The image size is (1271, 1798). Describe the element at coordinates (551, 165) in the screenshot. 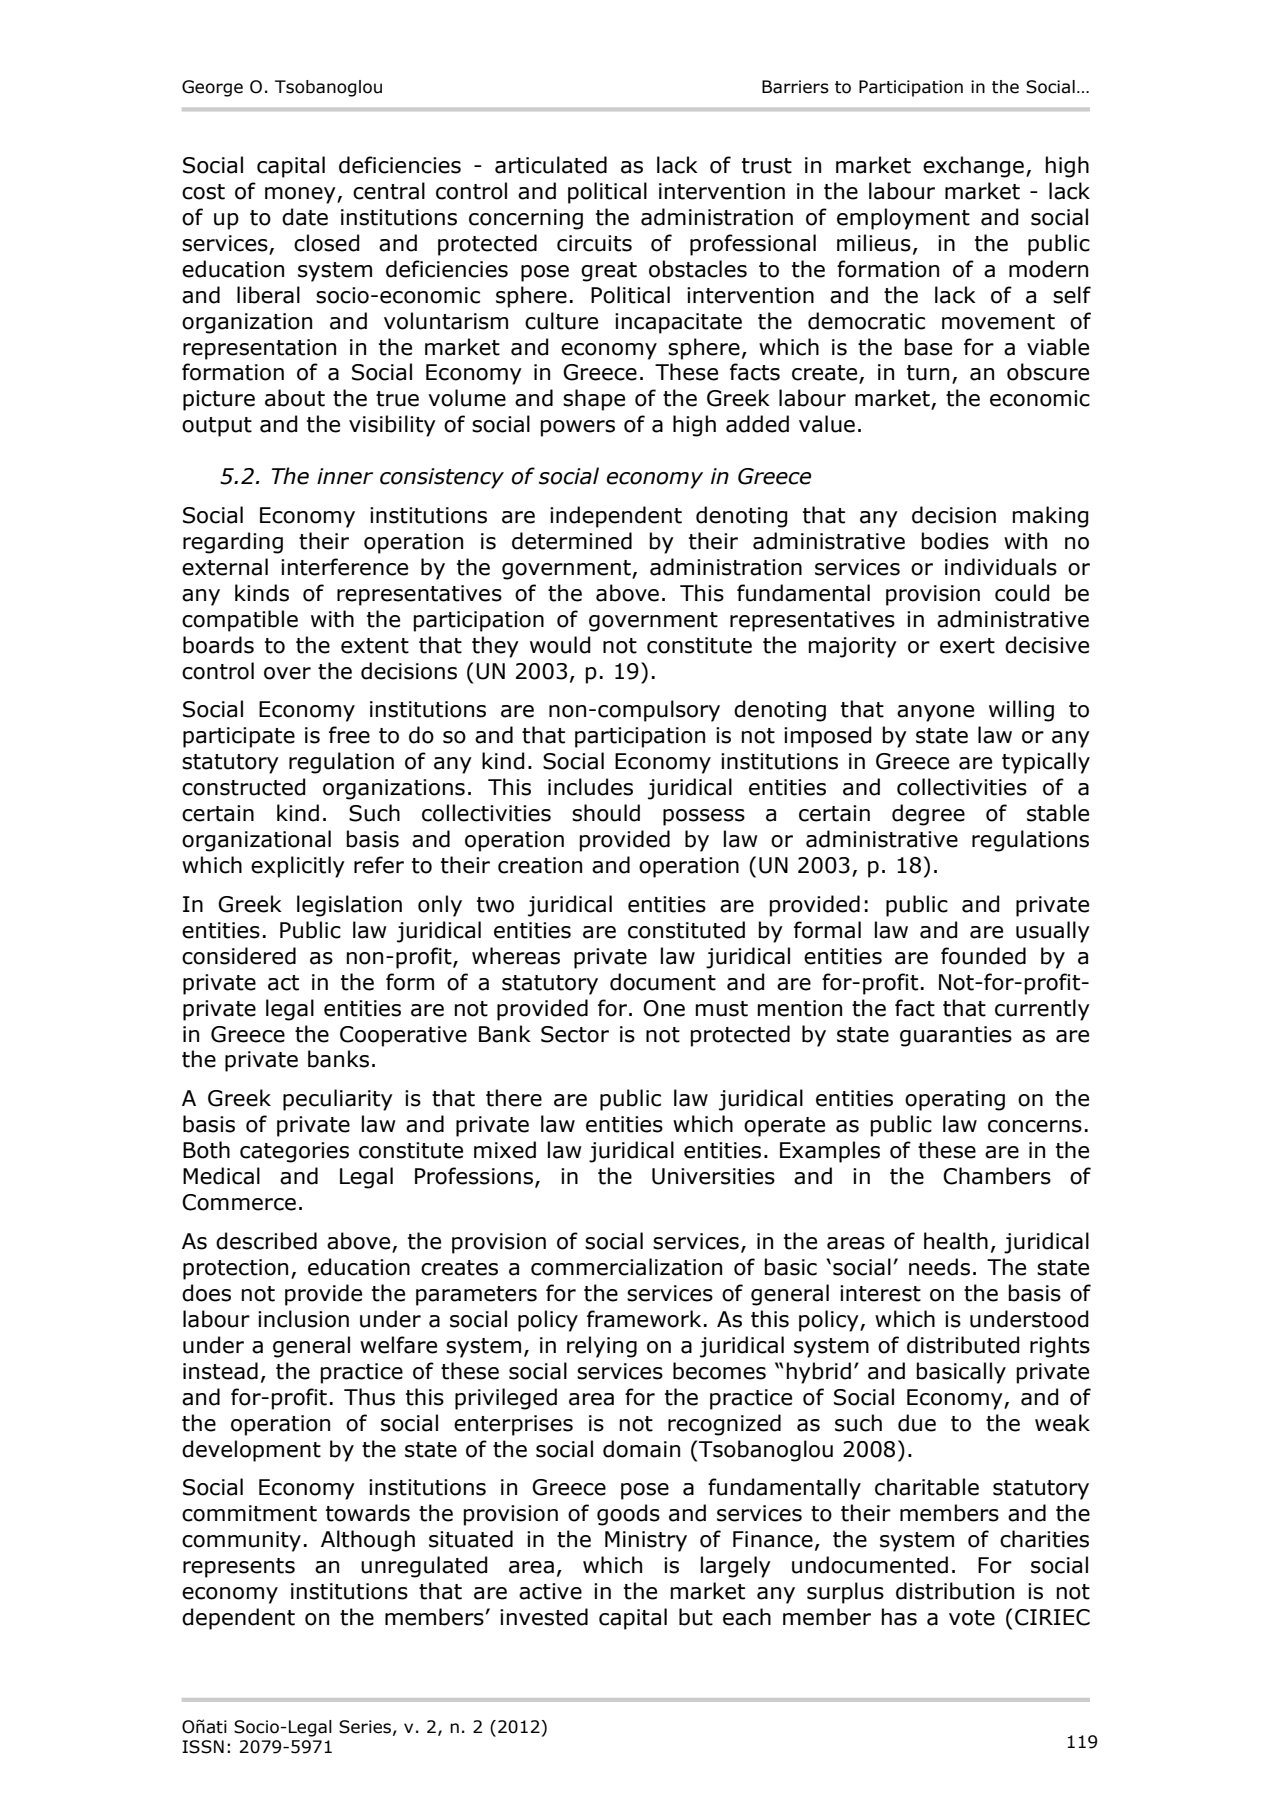

I see `articulated` at that location.
